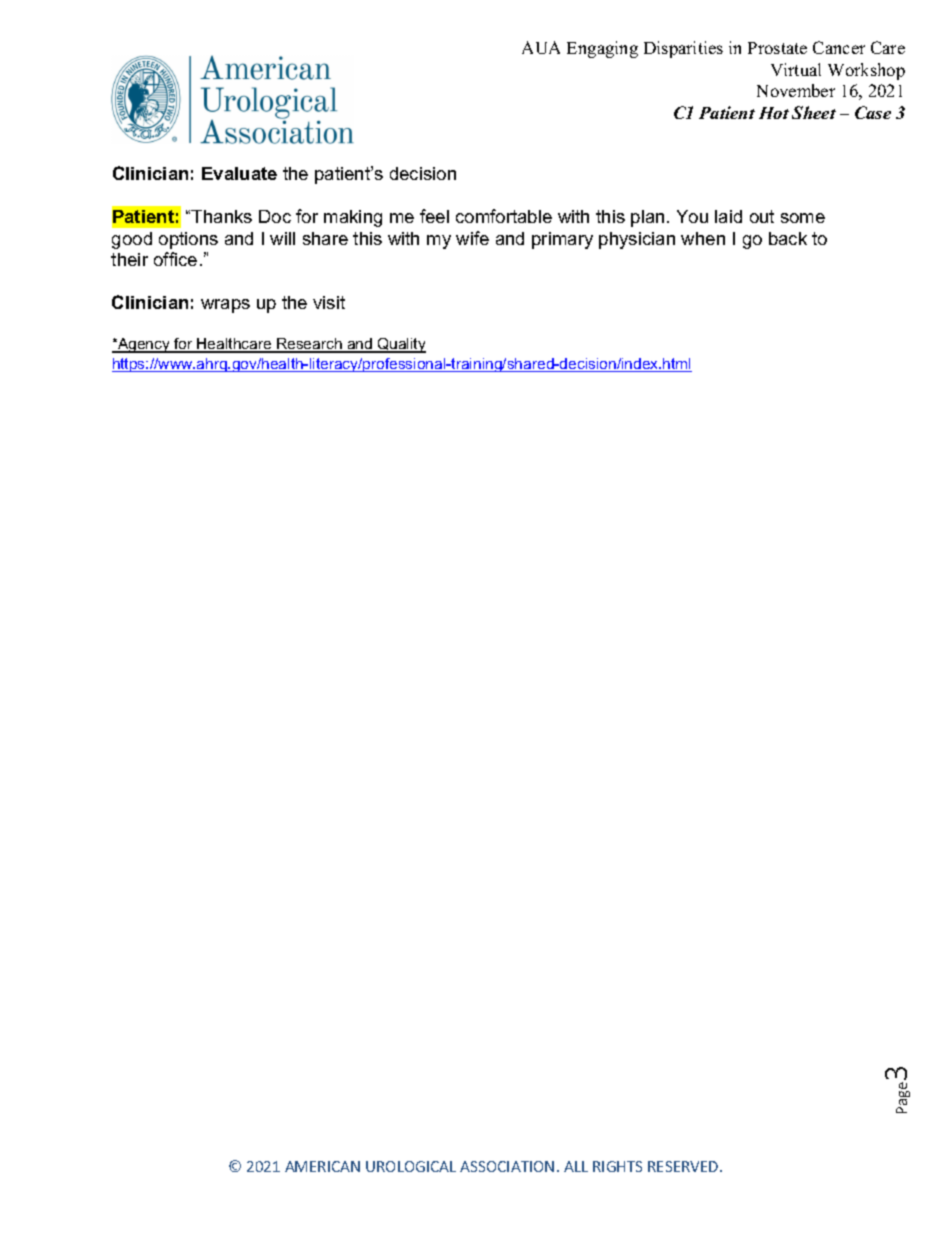 The width and height of the page is (952, 1233). Describe the element at coordinates (684, 1166) in the page. I see `RESERVED` at that location.
